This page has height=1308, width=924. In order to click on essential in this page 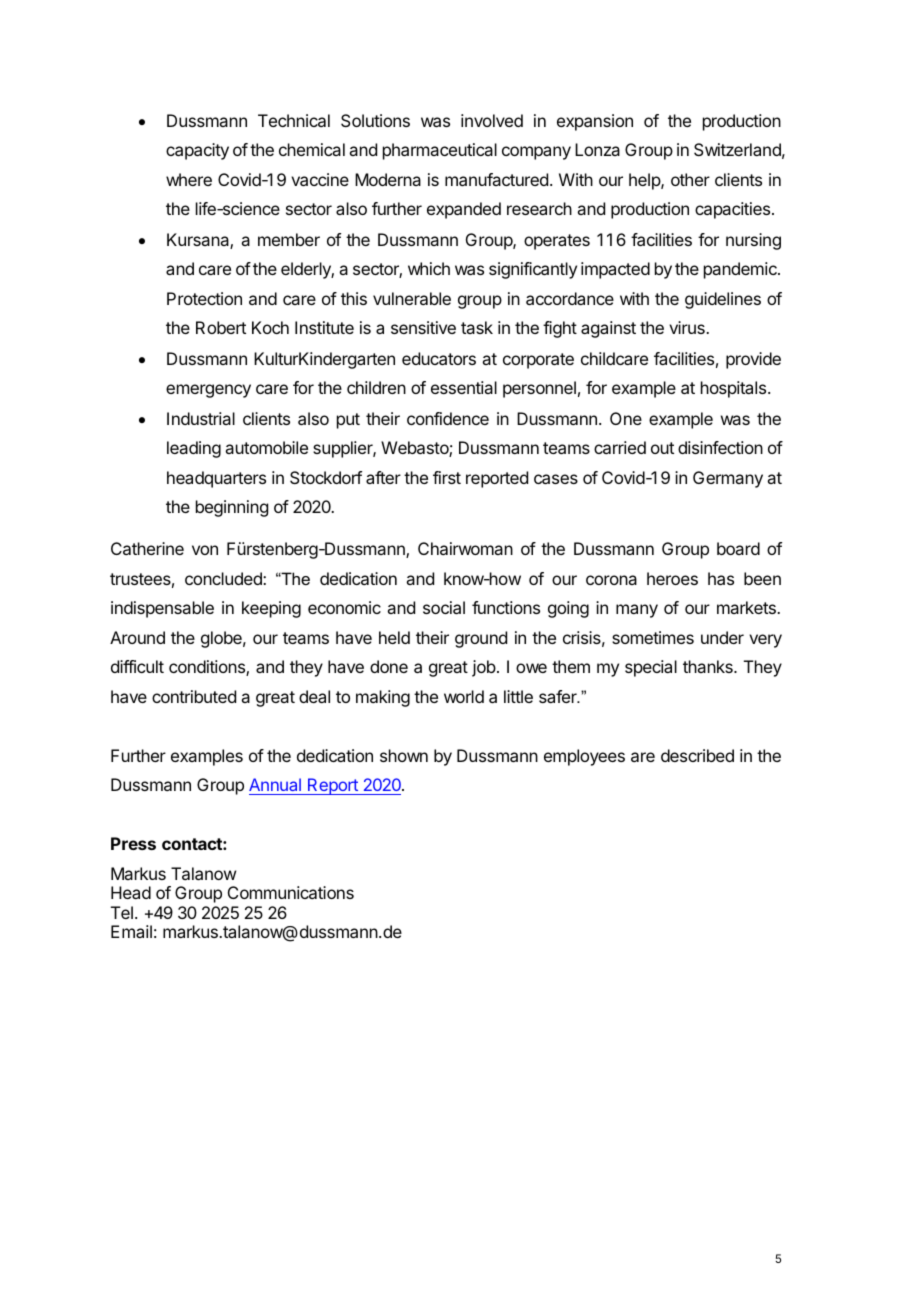, I will do `click(464, 387)`.
